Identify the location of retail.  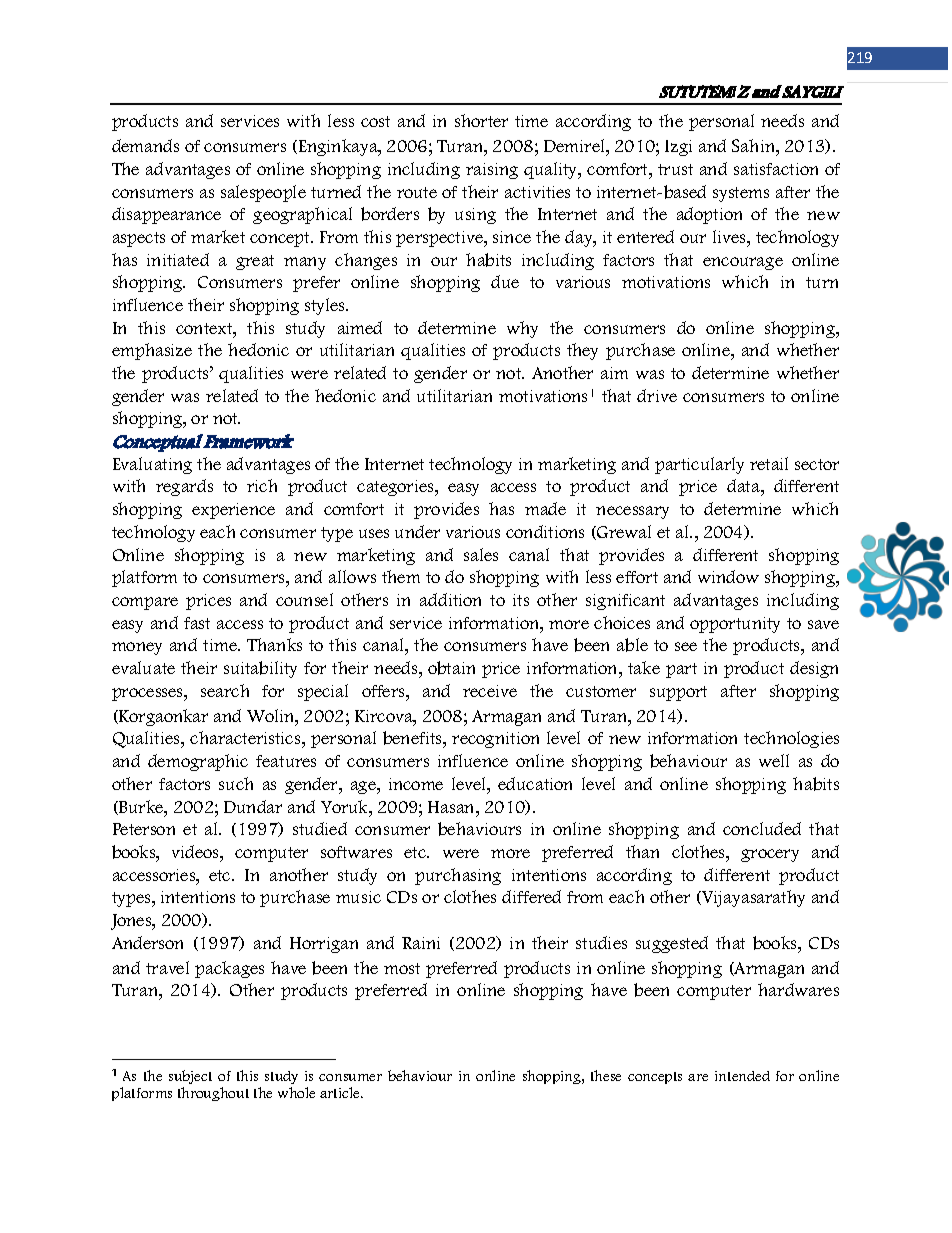
(769, 463).
